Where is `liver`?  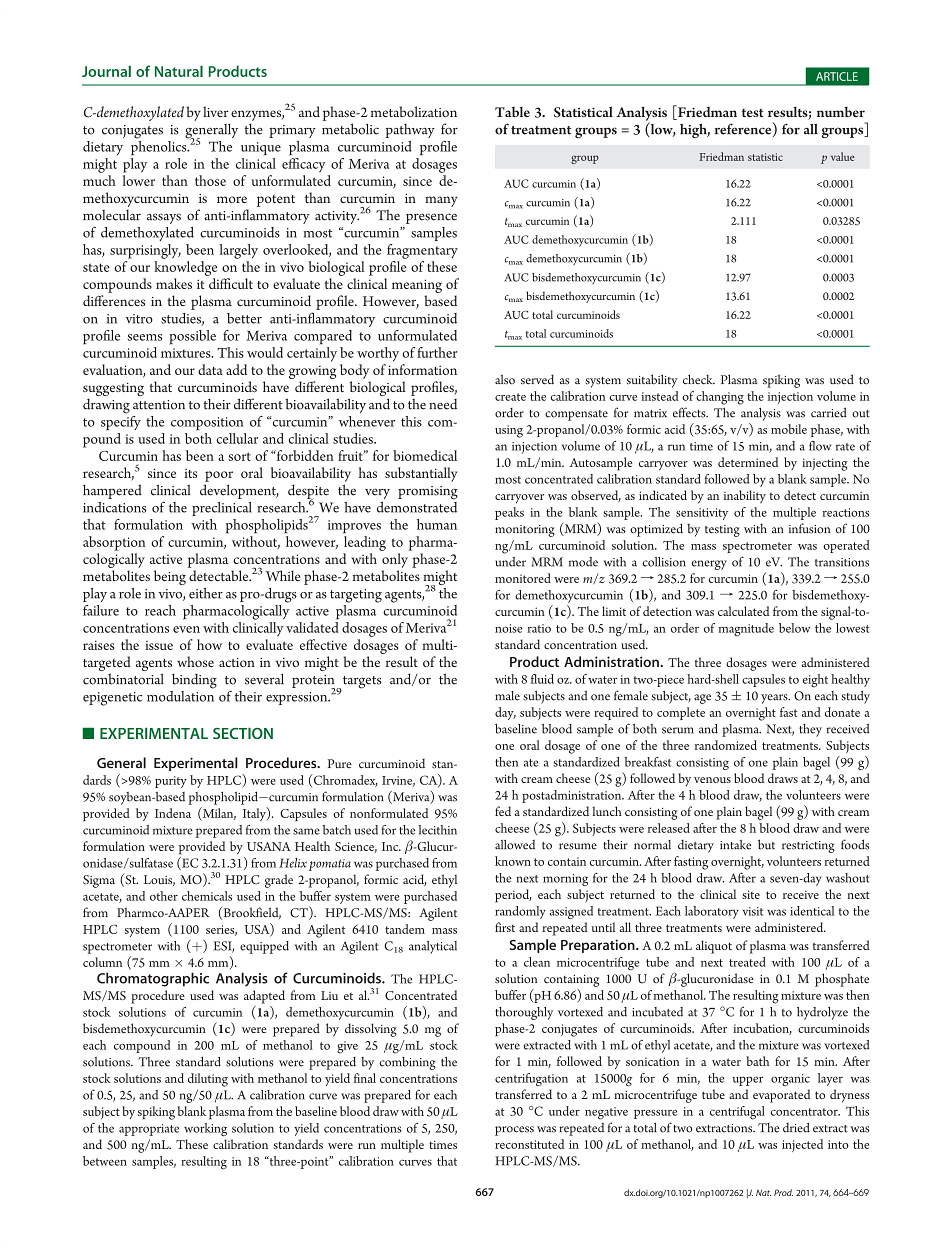 liver is located at coordinates (215, 111).
